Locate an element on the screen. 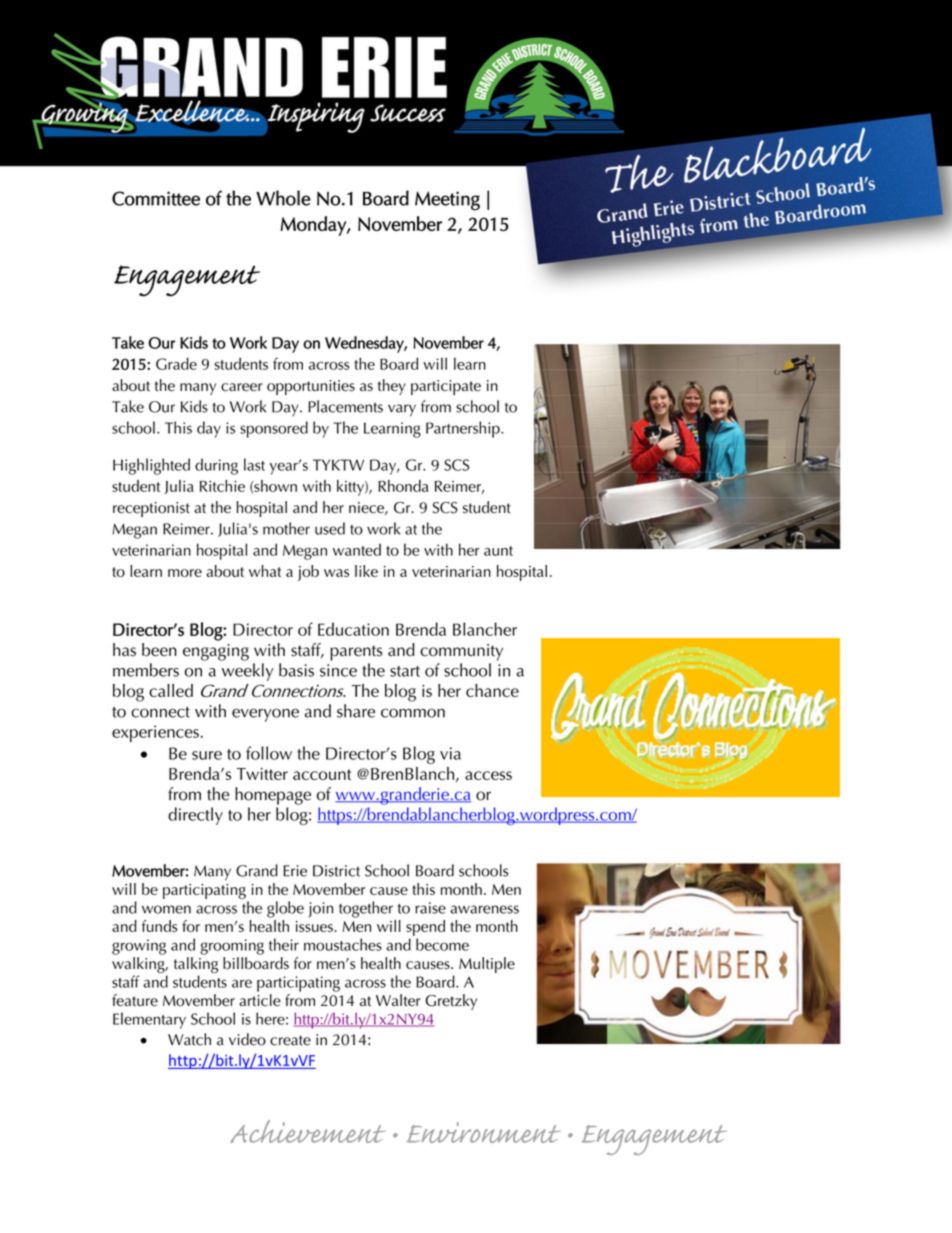 Image resolution: width=952 pixels, height=1233 pixels. Whole is located at coordinates (283, 198).
